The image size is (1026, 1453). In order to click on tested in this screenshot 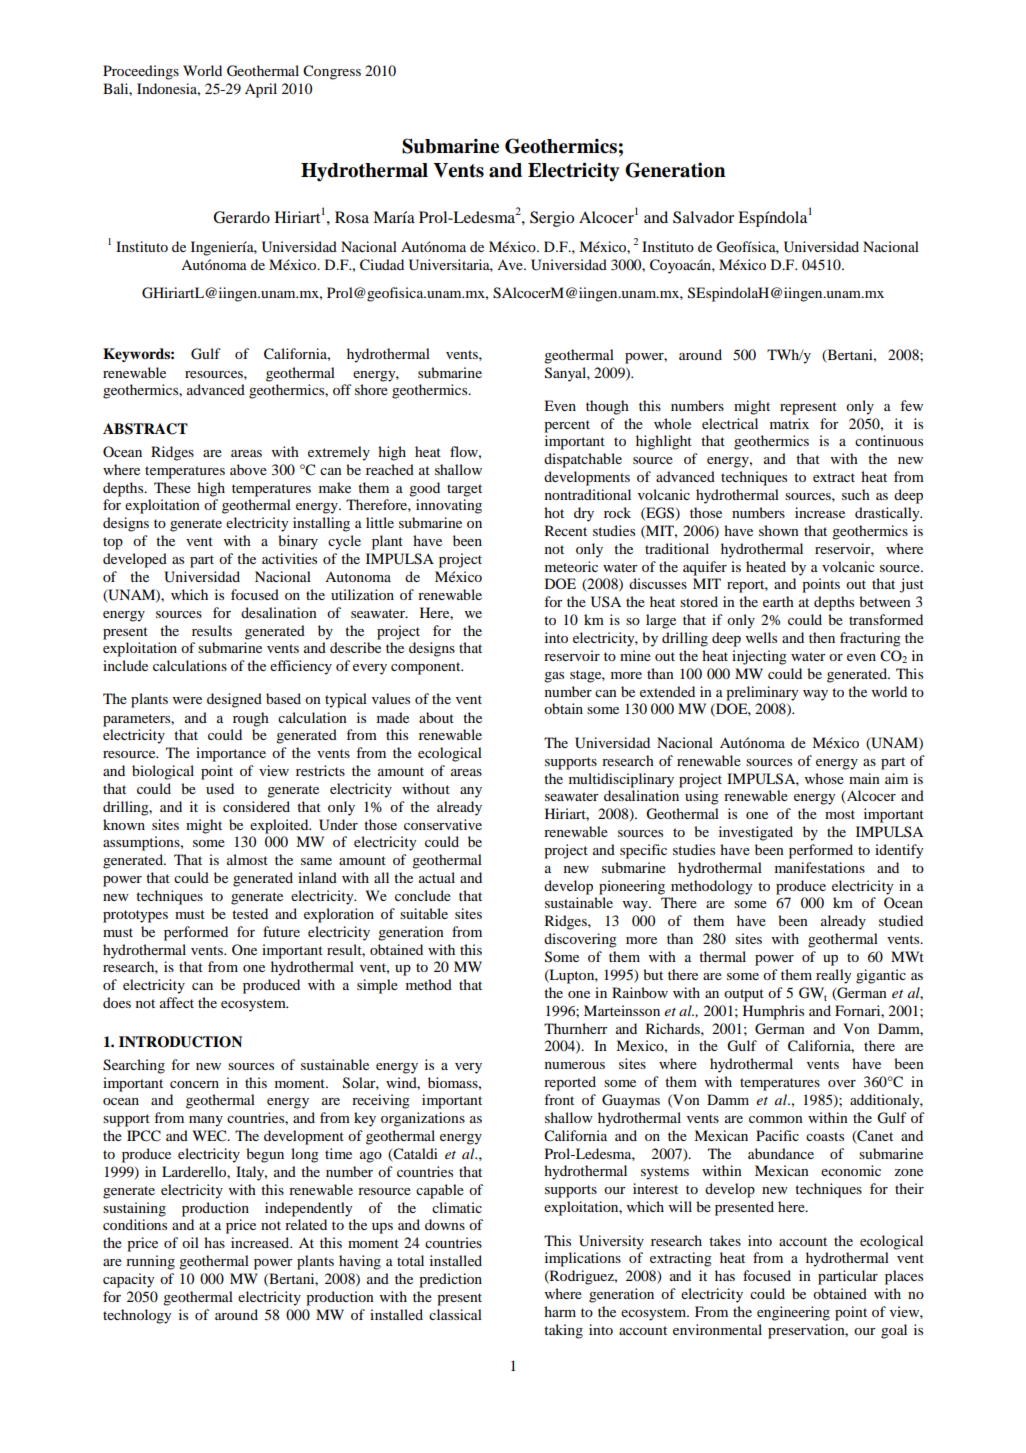, I will do `click(250, 913)`.
